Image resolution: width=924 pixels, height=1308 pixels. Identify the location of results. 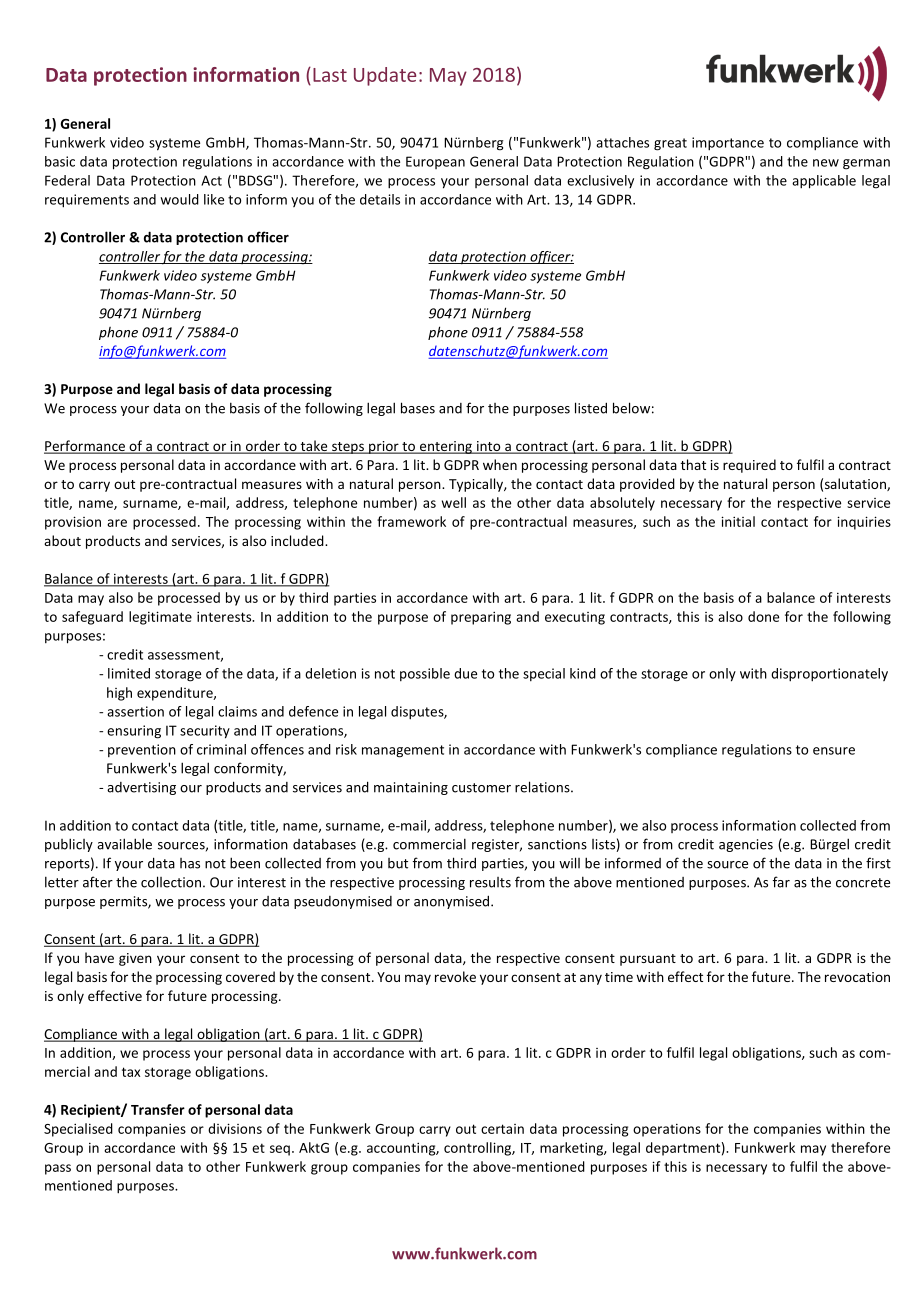
(490, 882).
